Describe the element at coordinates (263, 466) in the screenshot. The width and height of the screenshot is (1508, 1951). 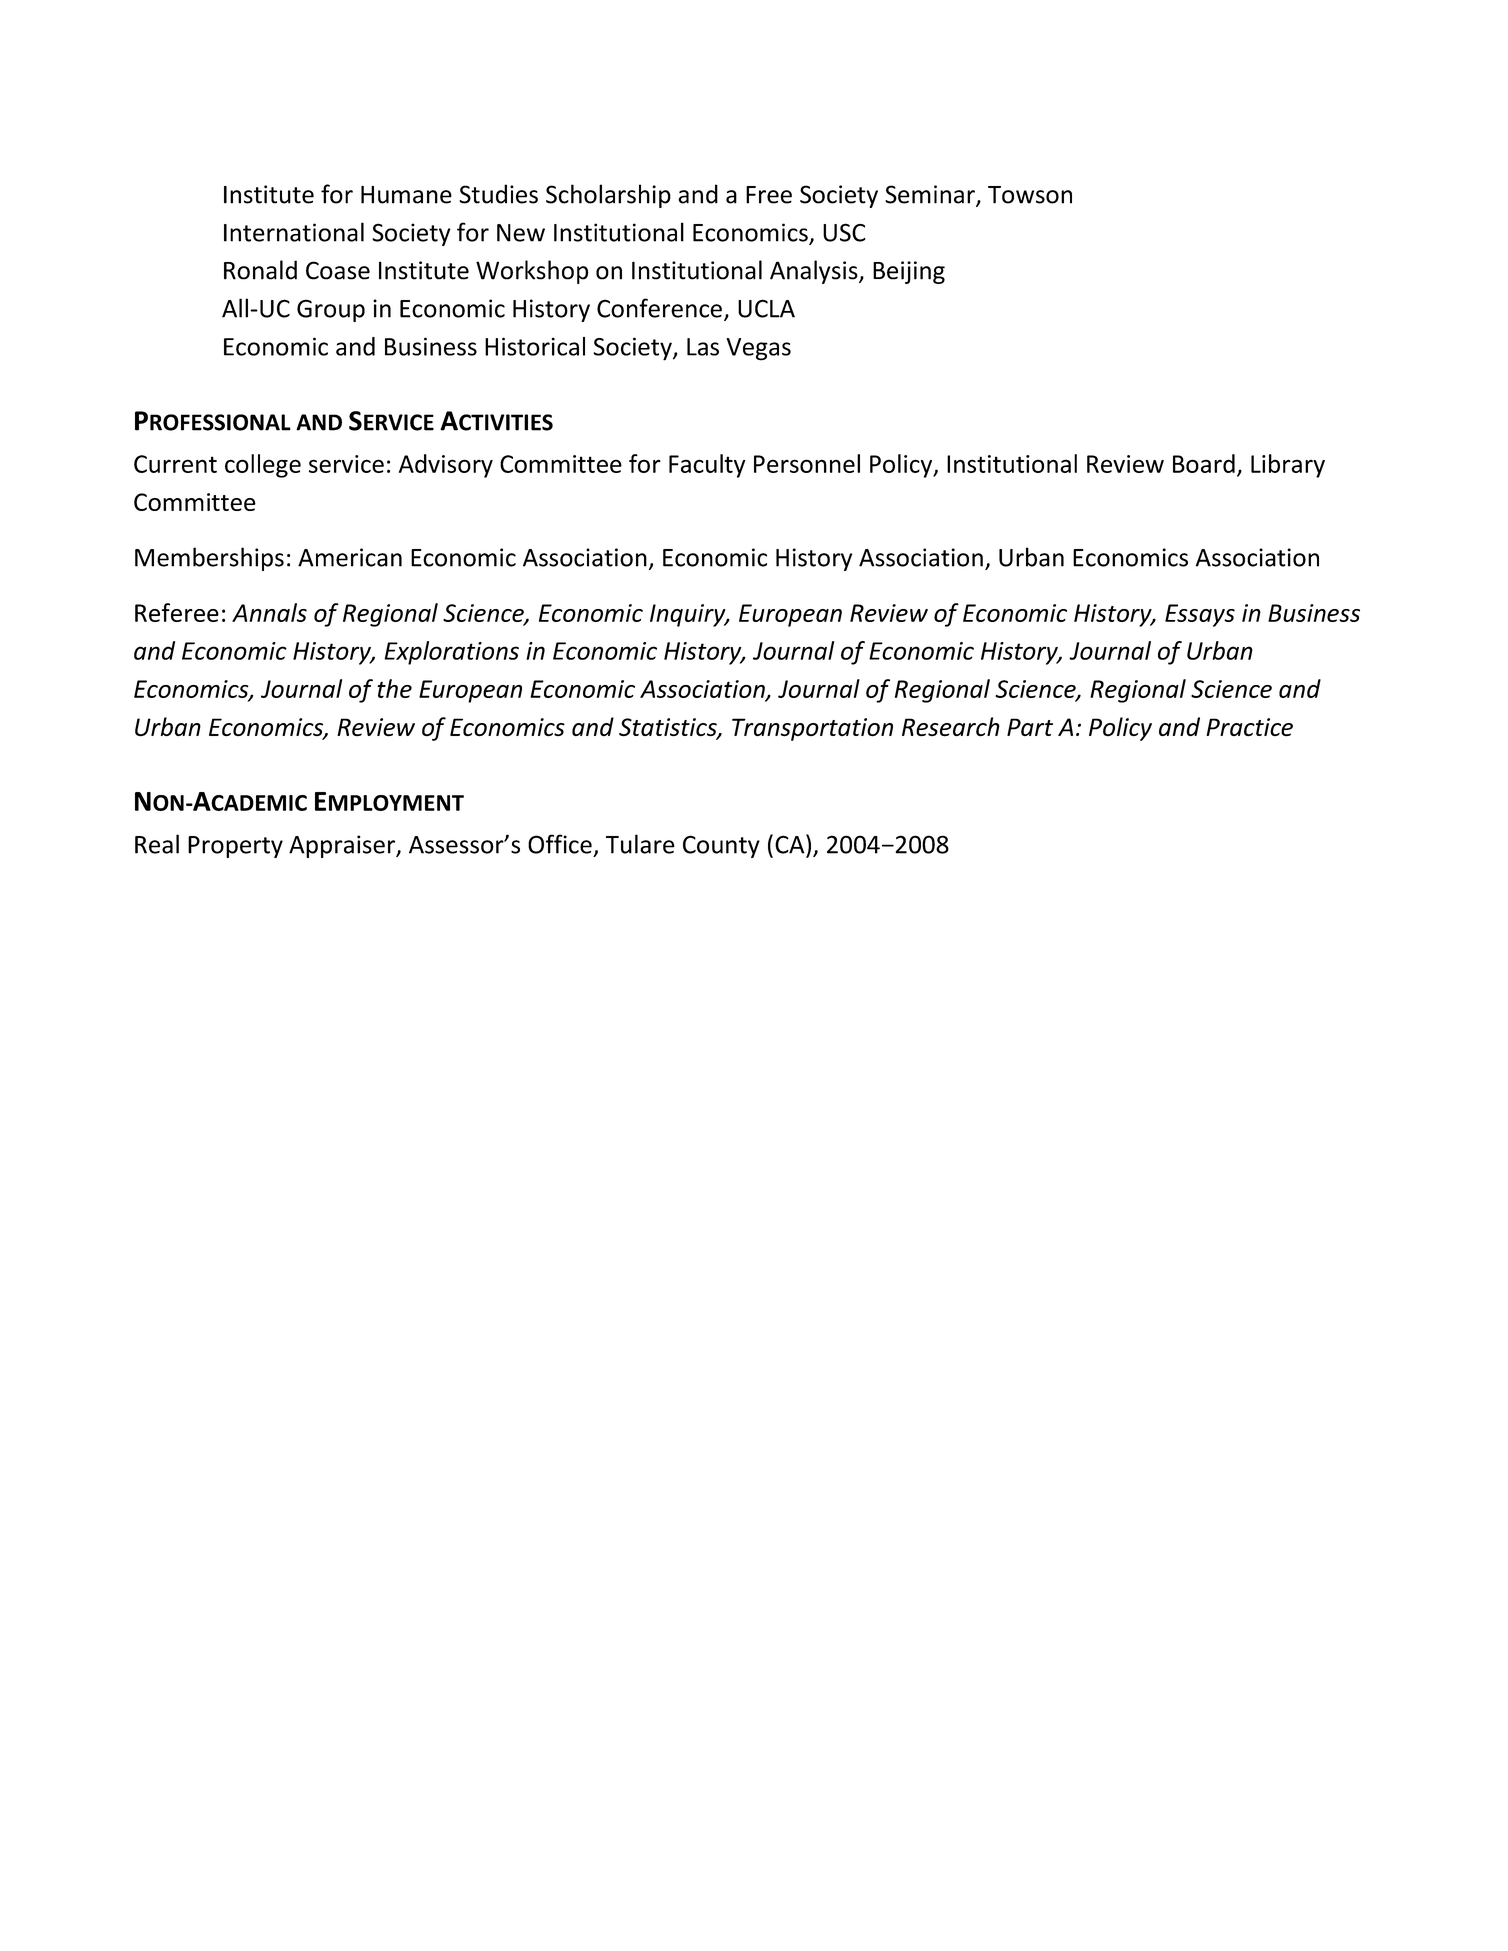
I see `college` at that location.
